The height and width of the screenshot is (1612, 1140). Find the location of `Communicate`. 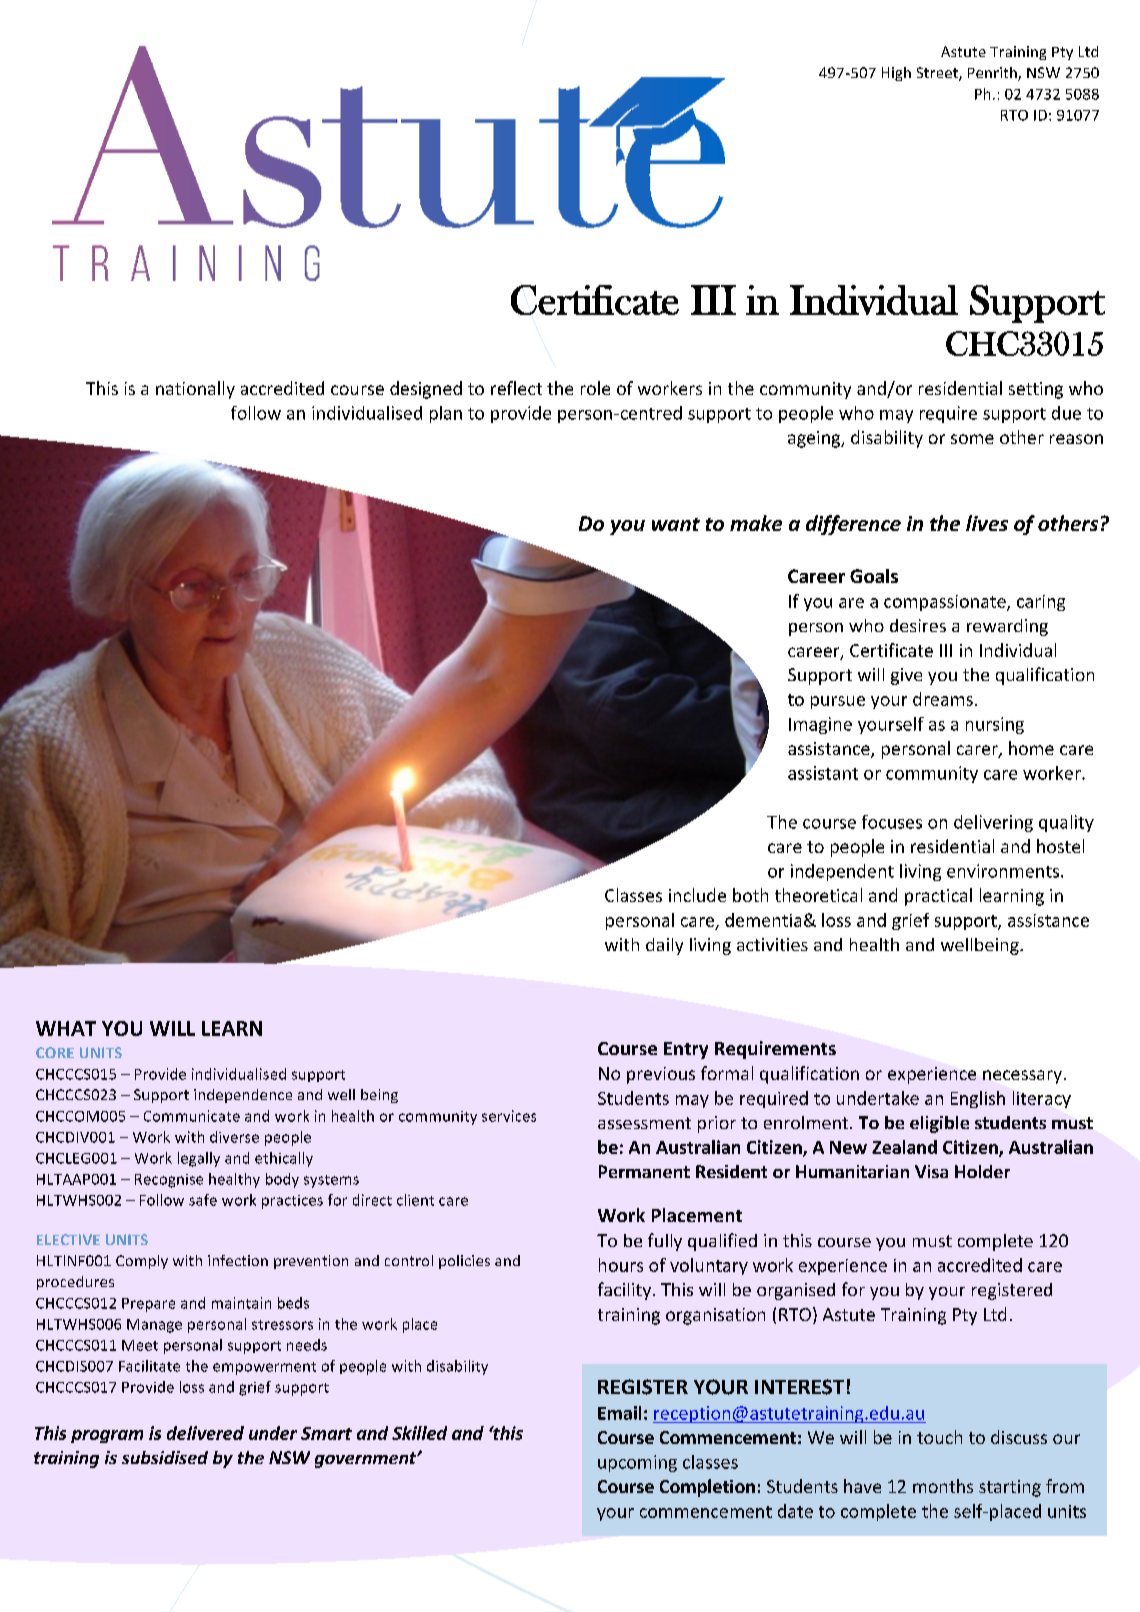

Communicate is located at coordinates (192, 1116).
